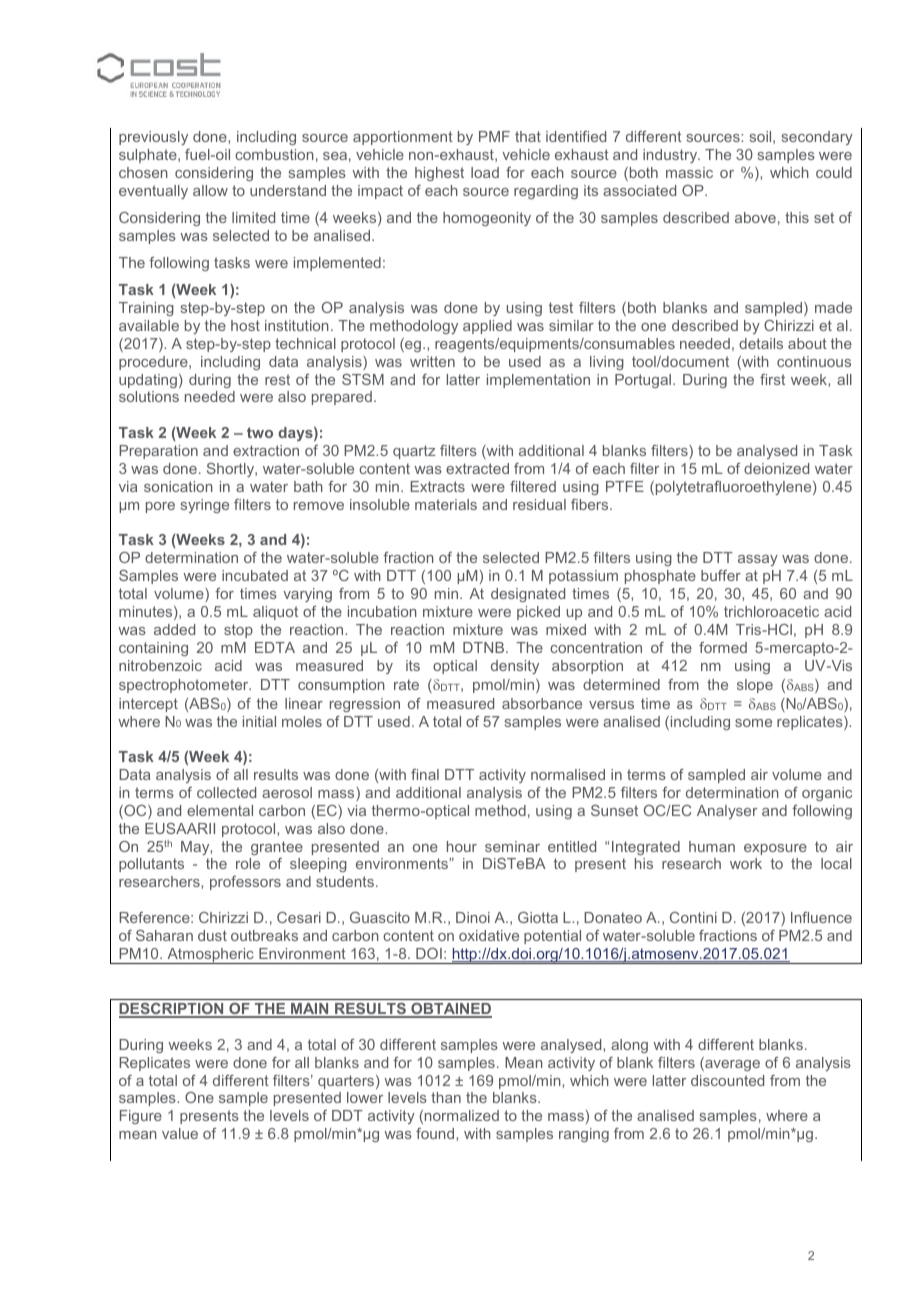 The width and height of the screenshot is (924, 1309). I want to click on above, so click(755, 217).
